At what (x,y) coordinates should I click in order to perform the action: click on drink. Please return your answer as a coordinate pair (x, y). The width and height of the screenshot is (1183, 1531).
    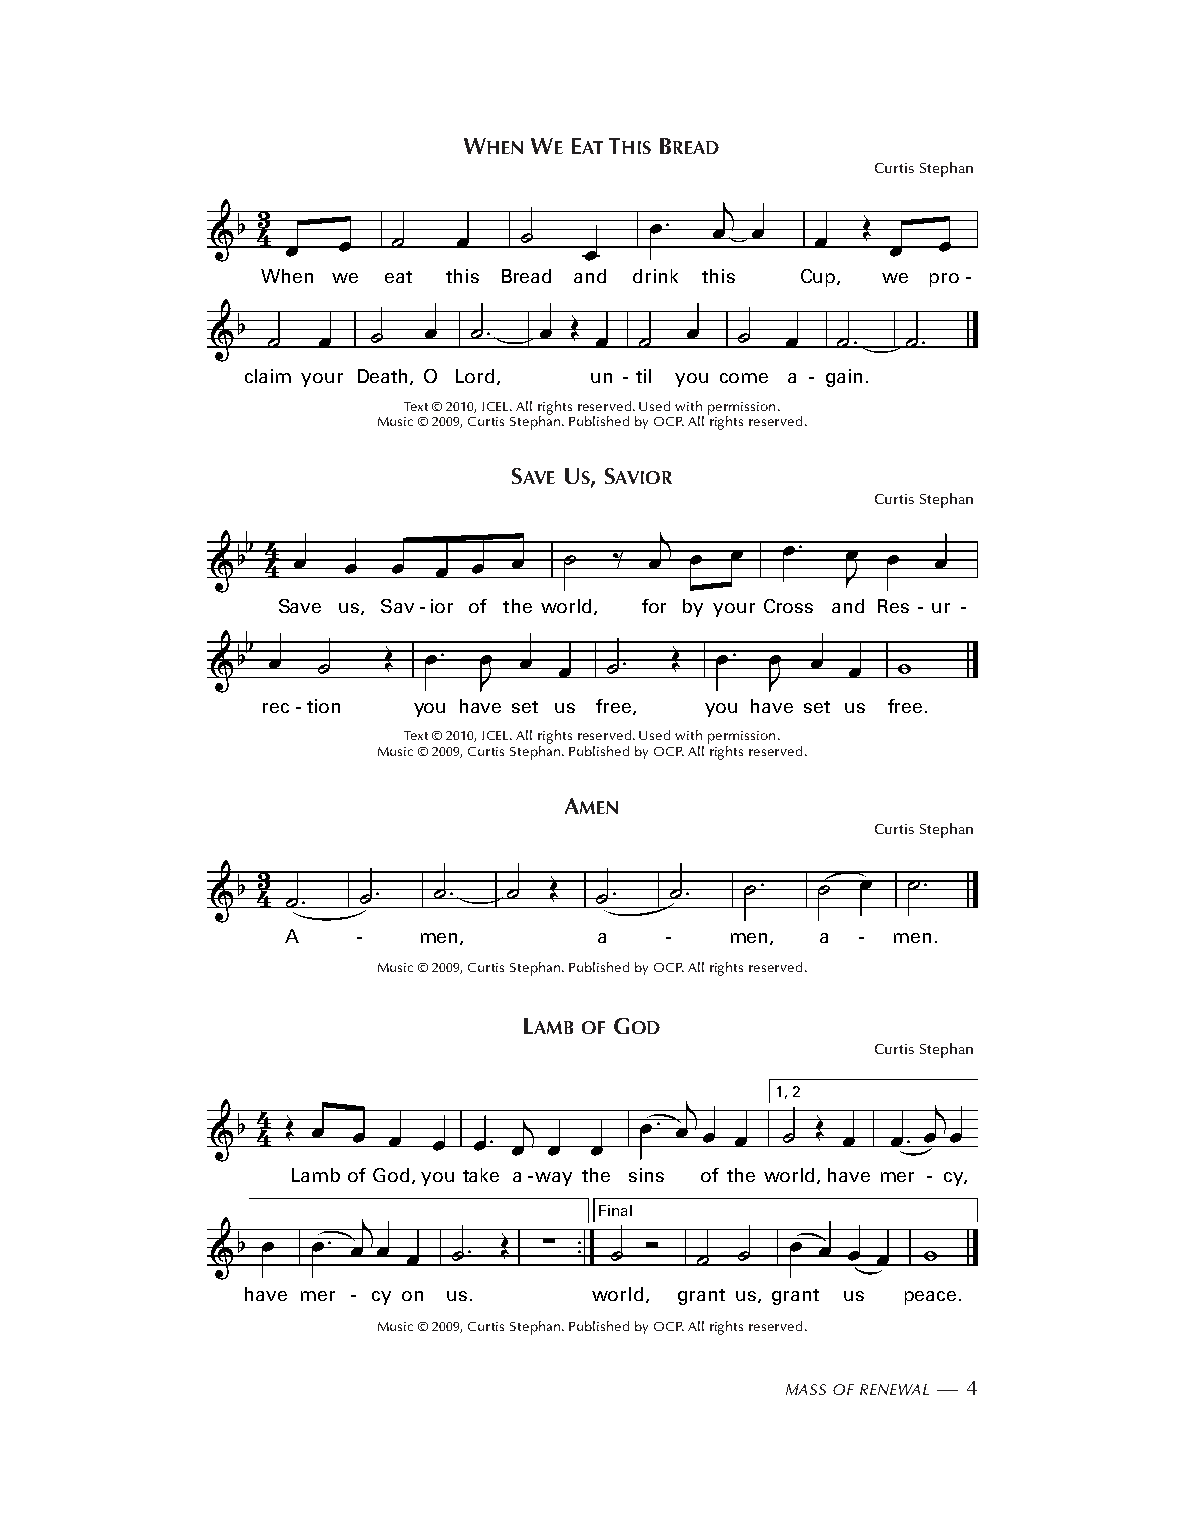
    Looking at the image, I should click on (655, 276).
